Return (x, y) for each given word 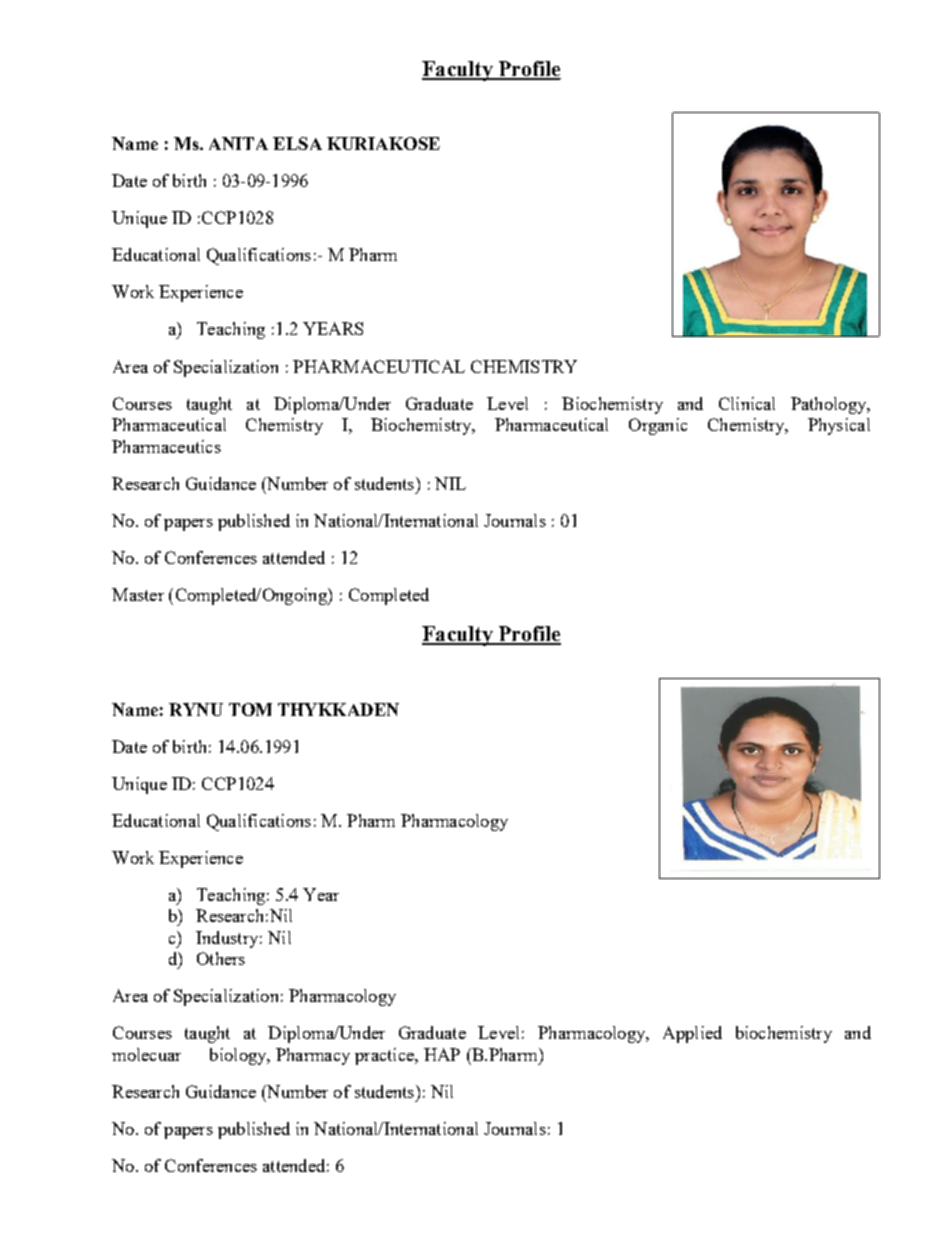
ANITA (238, 143)
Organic (658, 426)
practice (385, 1056)
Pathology (829, 405)
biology (239, 1056)
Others (221, 958)
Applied (692, 1034)
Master (138, 594)
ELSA (297, 143)
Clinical (747, 403)
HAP (442, 1054)
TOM (250, 709)
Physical (839, 426)
